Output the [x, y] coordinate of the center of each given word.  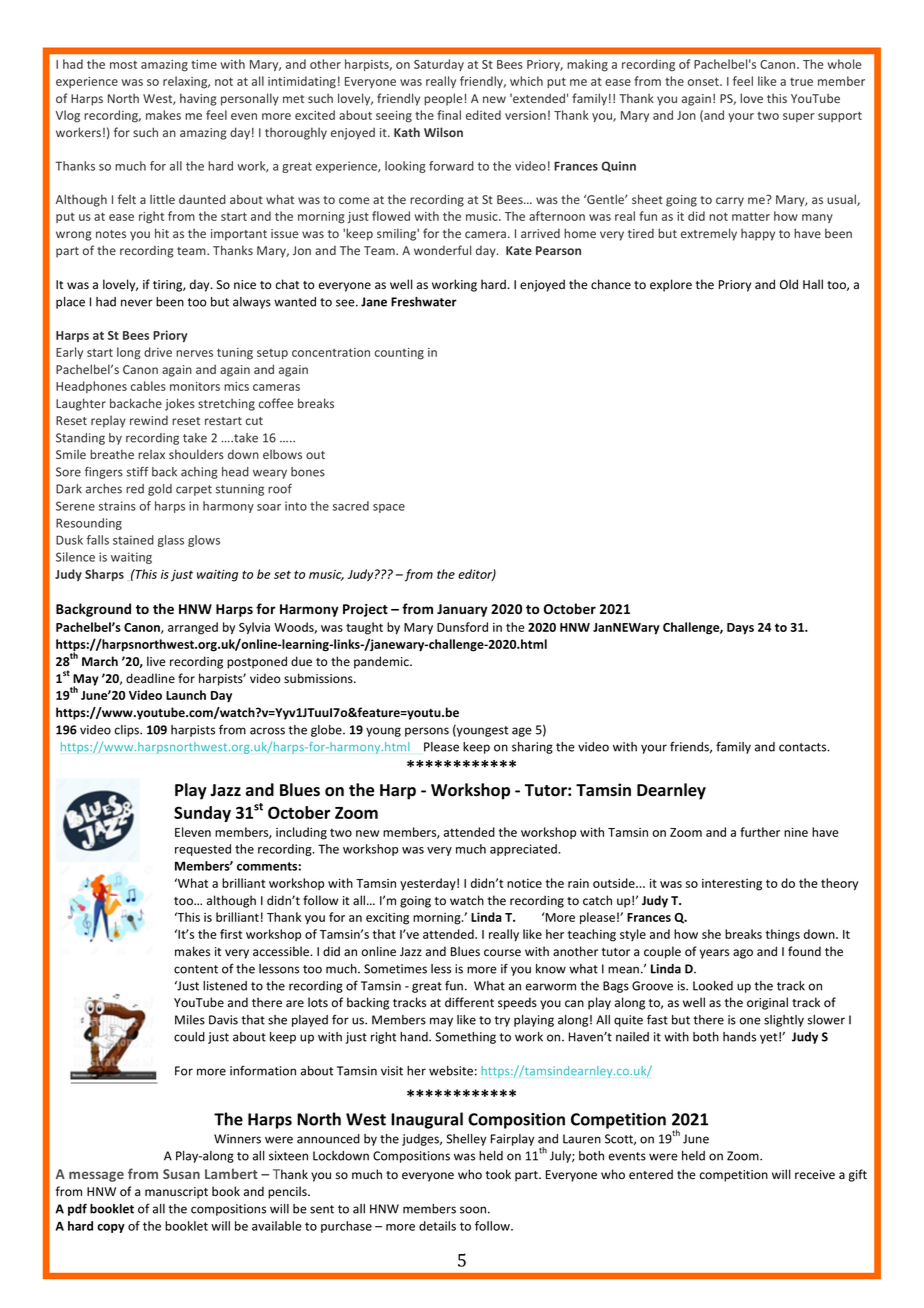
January [462, 610]
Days [740, 629]
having [198, 99]
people [443, 99]
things [783, 935]
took [498, 1174]
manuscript [176, 1193]
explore [671, 285]
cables [148, 386]
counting [399, 354]
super [798, 117]
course [502, 953]
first [231, 934]
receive [815, 1175]
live [156, 661]
